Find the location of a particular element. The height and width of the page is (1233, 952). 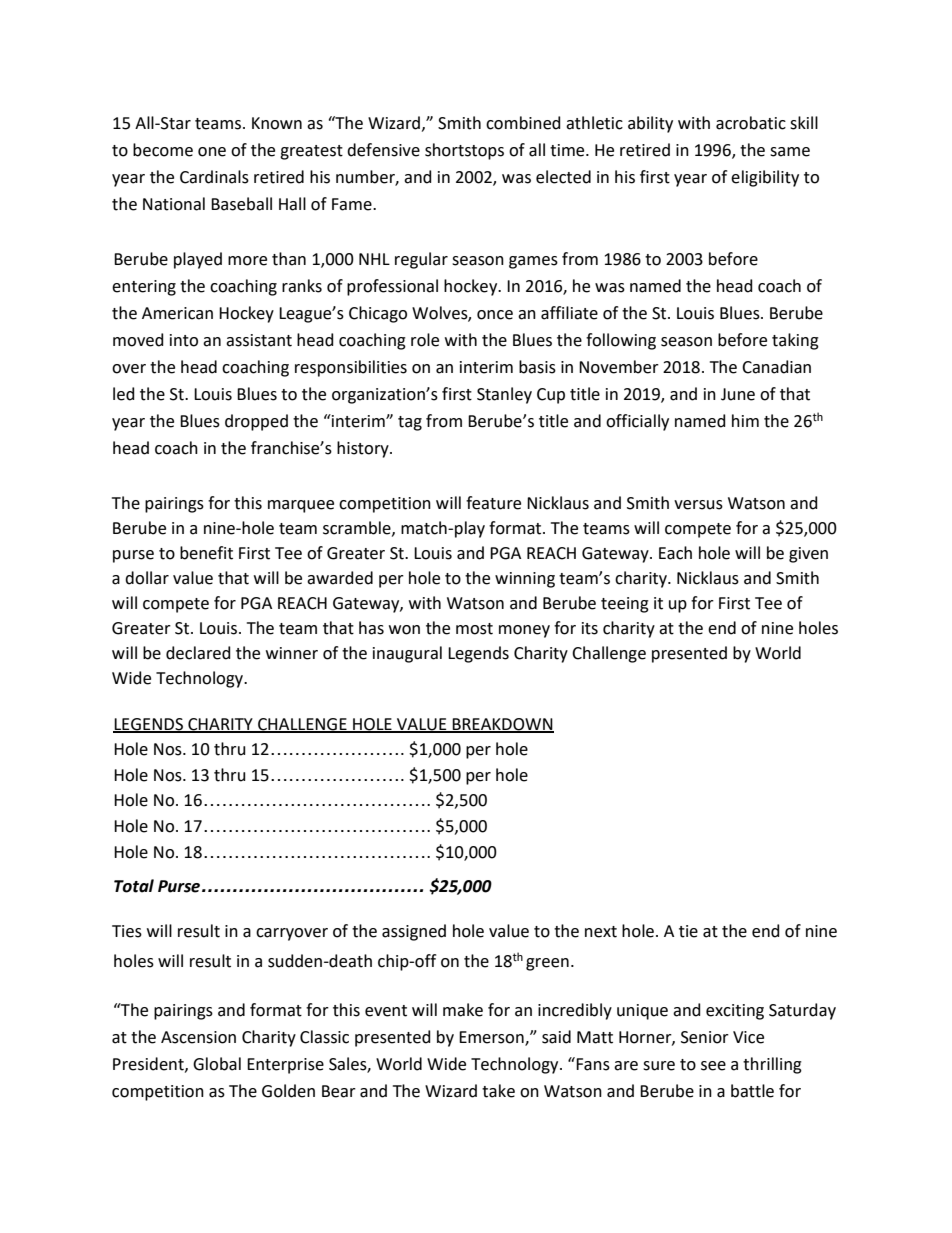

combined is located at coordinates (523, 123).
